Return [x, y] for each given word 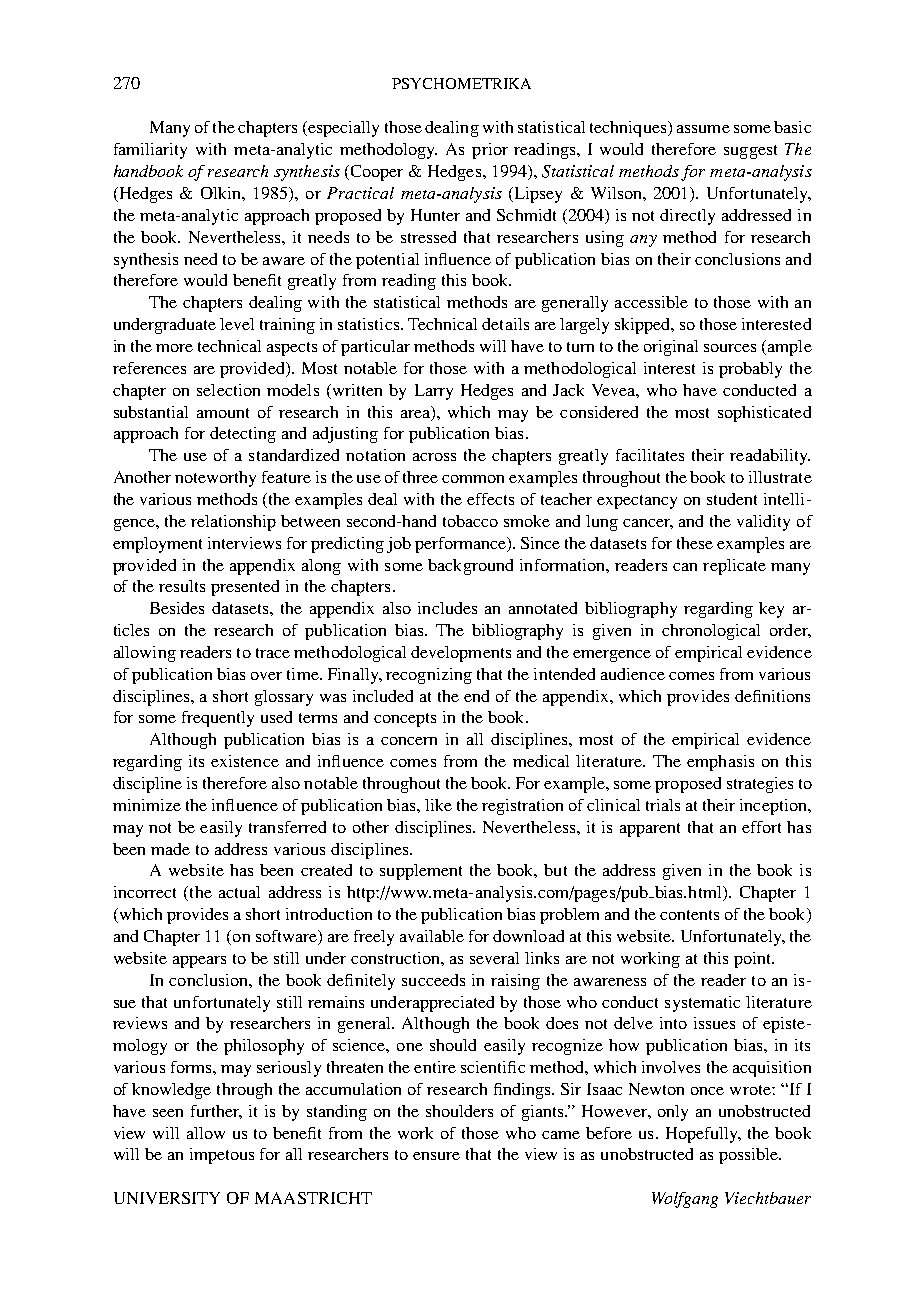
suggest [750, 152]
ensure [436, 1156]
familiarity [150, 151]
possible [750, 1156]
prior [490, 151]
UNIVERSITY [167, 1198]
